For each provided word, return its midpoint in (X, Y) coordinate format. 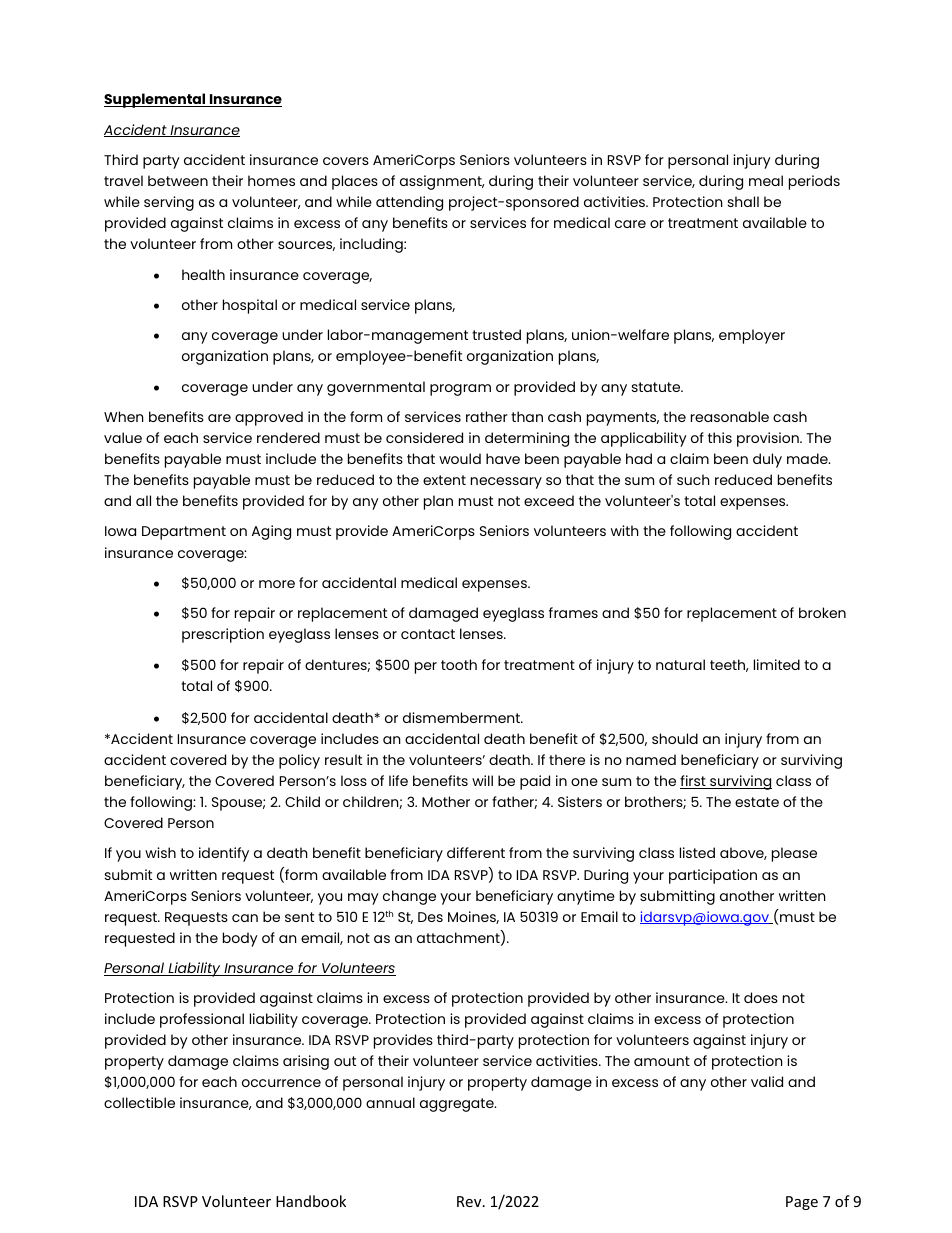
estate (757, 802)
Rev (470, 1201)
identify (224, 854)
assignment (442, 182)
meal (766, 180)
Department (184, 533)
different (476, 852)
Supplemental (156, 100)
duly (767, 460)
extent (444, 480)
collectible (139, 1102)
